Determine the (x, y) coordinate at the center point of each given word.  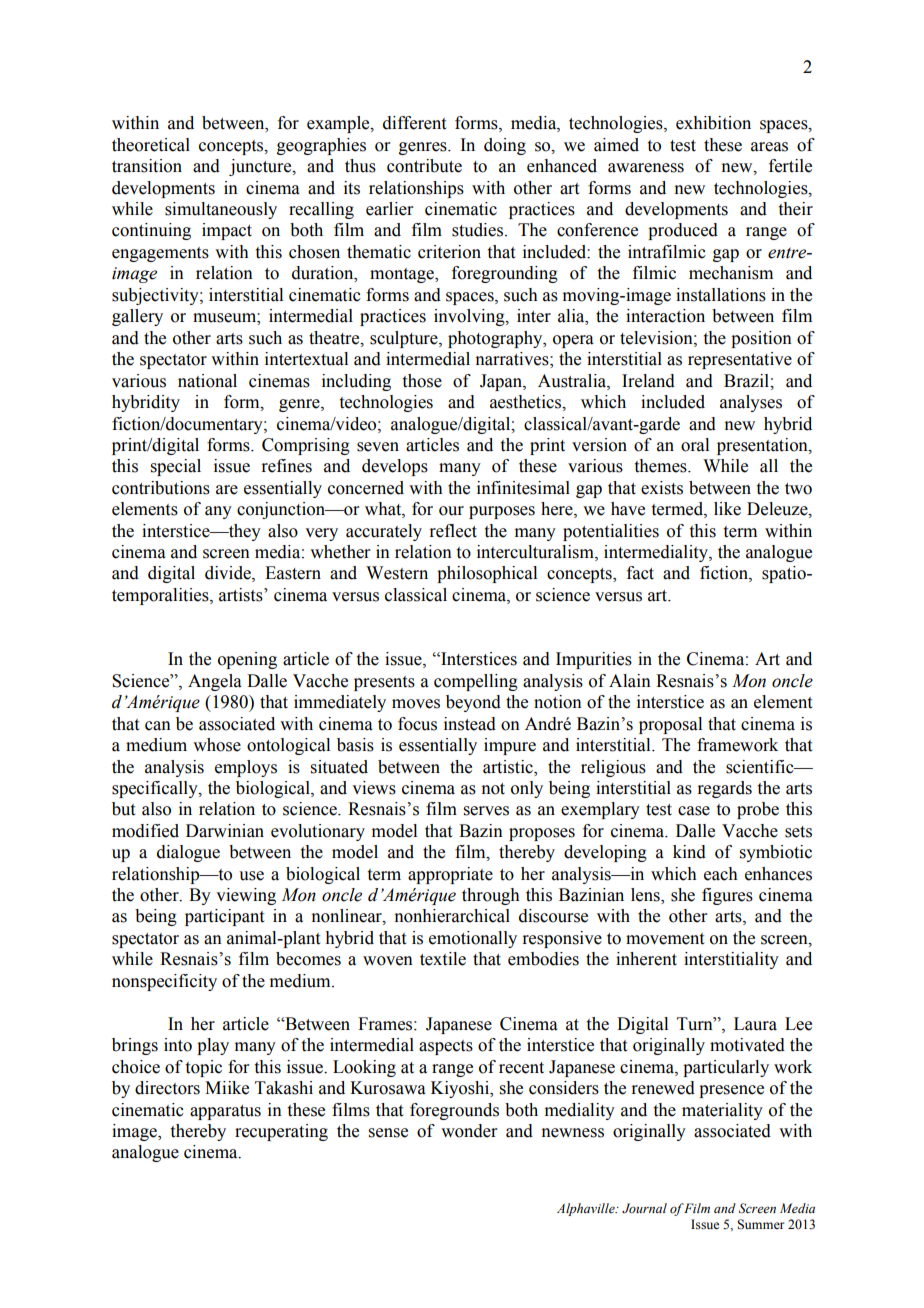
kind (689, 852)
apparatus (225, 1112)
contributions (161, 488)
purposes (502, 512)
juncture (261, 167)
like (727, 509)
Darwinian (225, 831)
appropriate (450, 875)
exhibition (713, 123)
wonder (469, 1131)
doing (505, 146)
